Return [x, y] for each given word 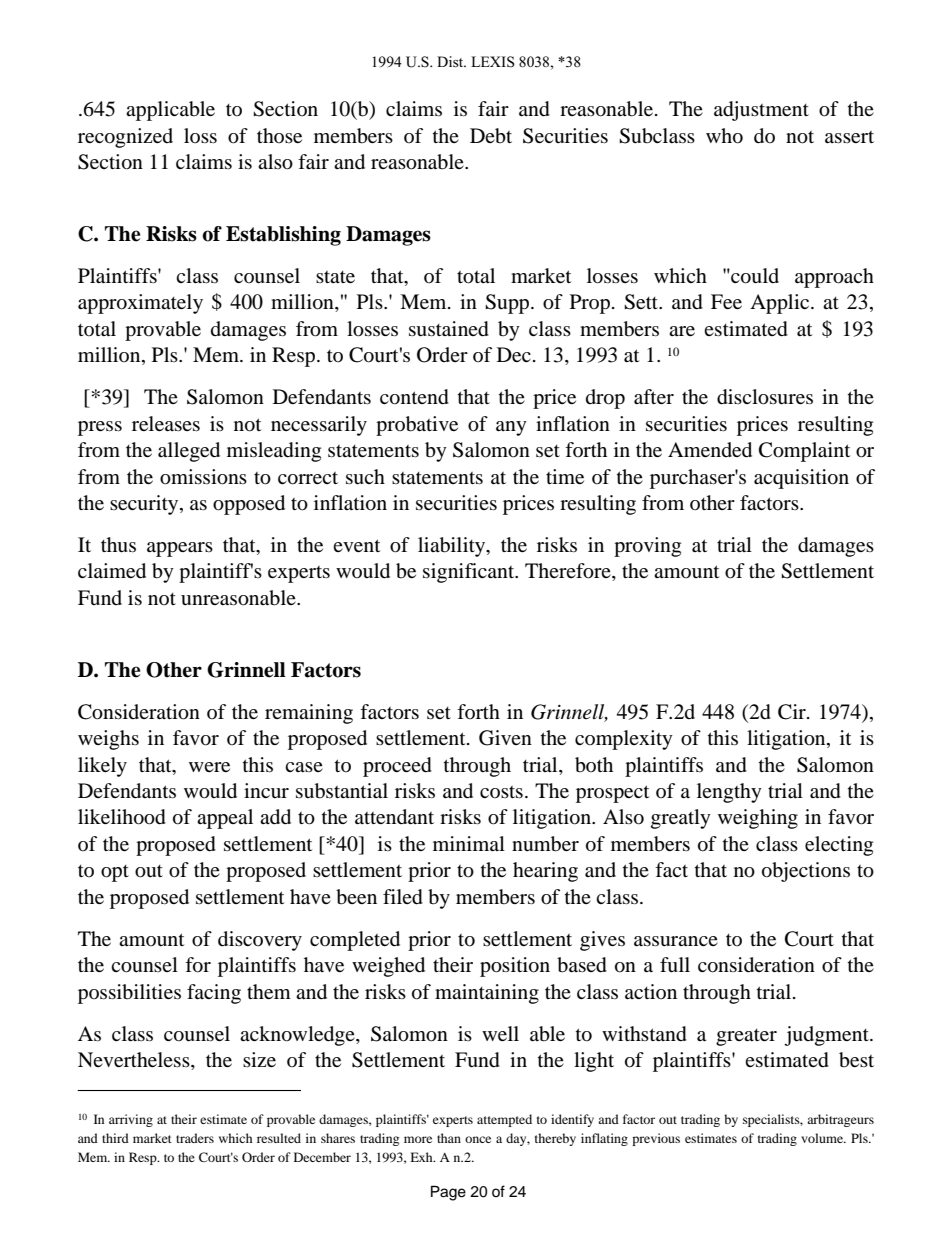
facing [214, 994]
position [515, 967]
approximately [140, 304]
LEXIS [493, 62]
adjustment [761, 111]
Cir [793, 712]
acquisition [801, 479]
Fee [726, 301]
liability [453, 547]
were [209, 767]
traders [195, 1138]
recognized [125, 138]
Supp [508, 304]
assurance [676, 941]
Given [505, 738]
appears [180, 549]
